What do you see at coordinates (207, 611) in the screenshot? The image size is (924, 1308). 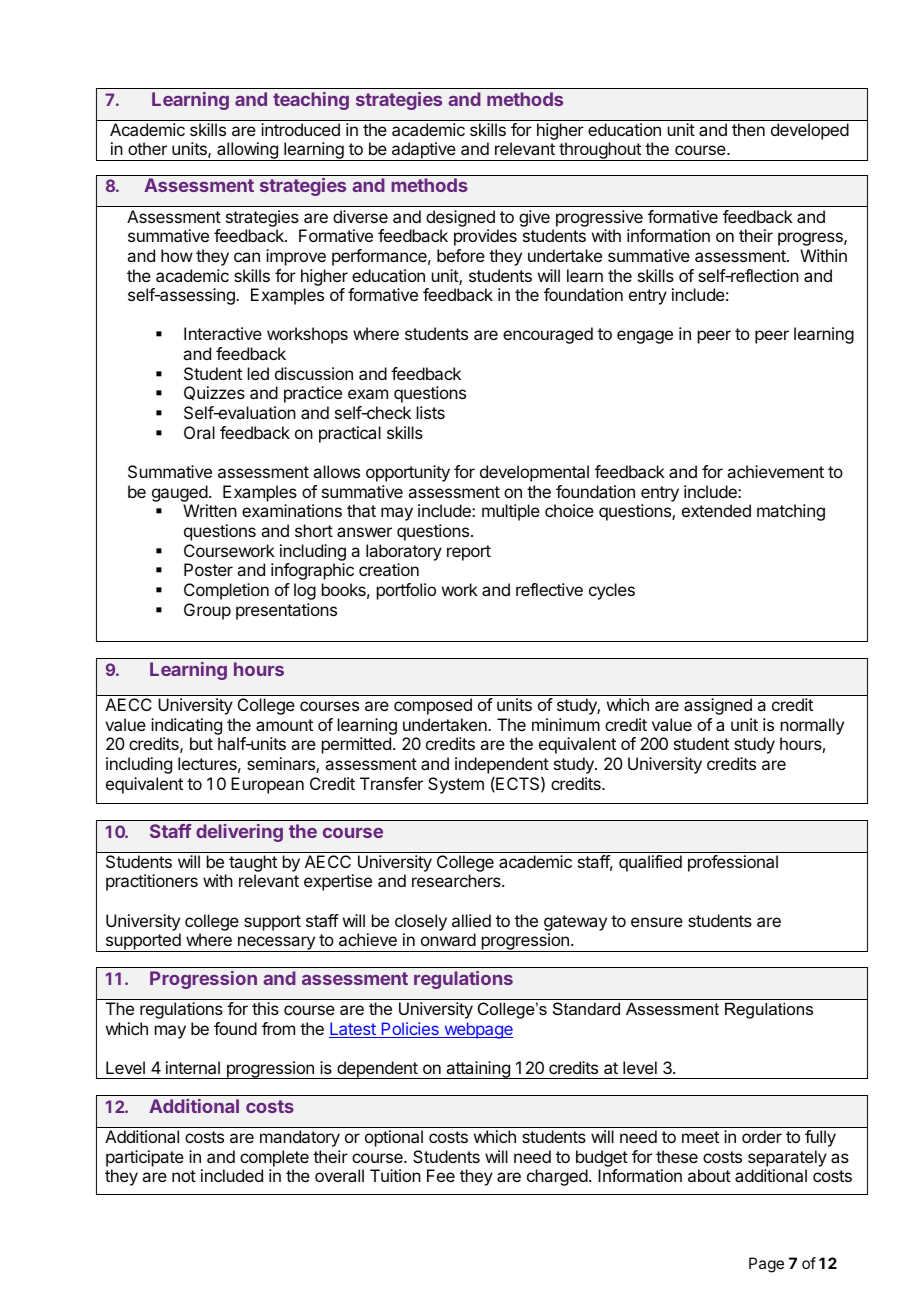 I see `Group` at bounding box center [207, 611].
